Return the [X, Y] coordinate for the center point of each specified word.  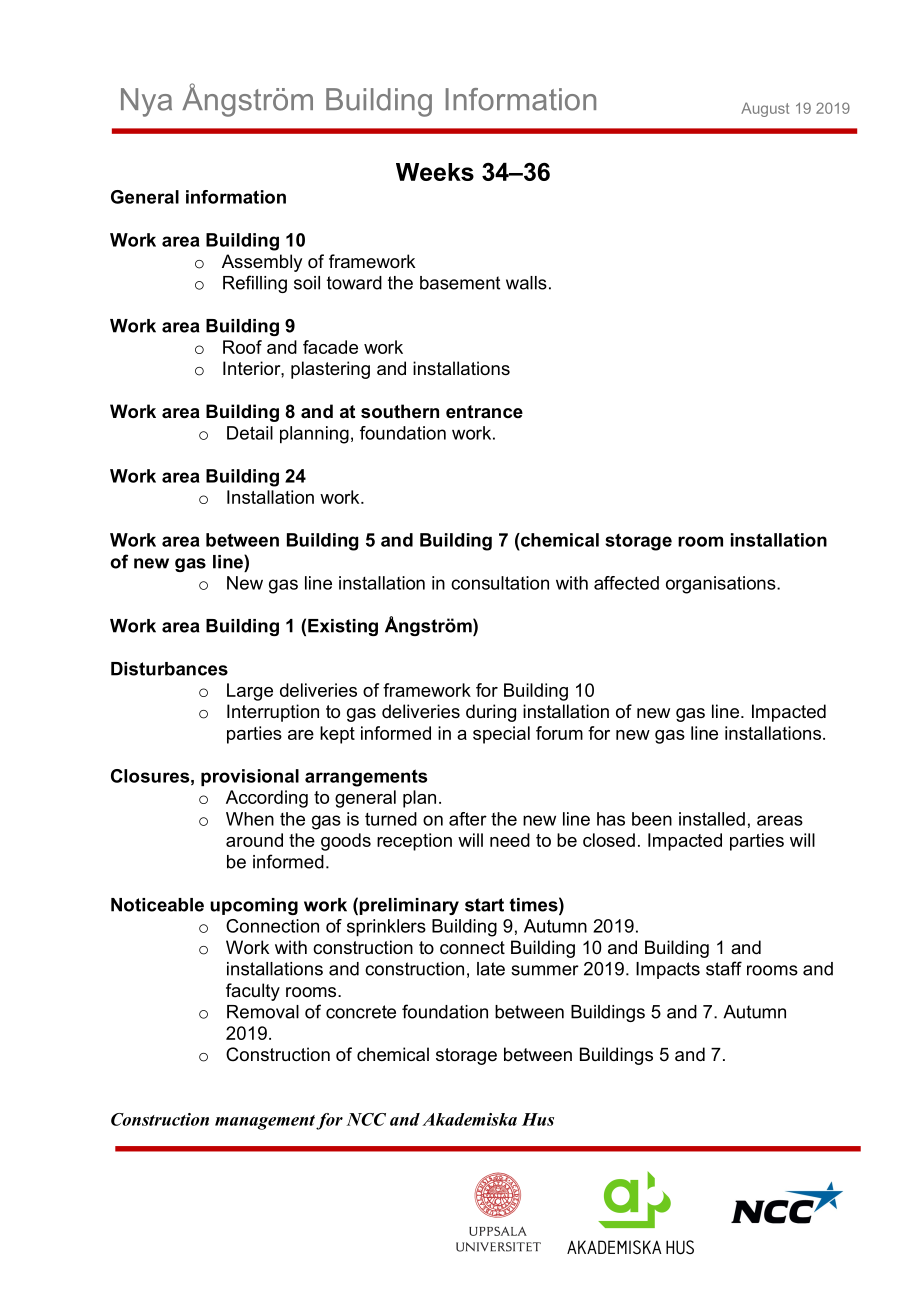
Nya [146, 102]
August [765, 109]
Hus [538, 1119]
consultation [500, 583]
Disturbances [169, 669]
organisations [722, 585]
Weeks [435, 172]
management [265, 1122]
